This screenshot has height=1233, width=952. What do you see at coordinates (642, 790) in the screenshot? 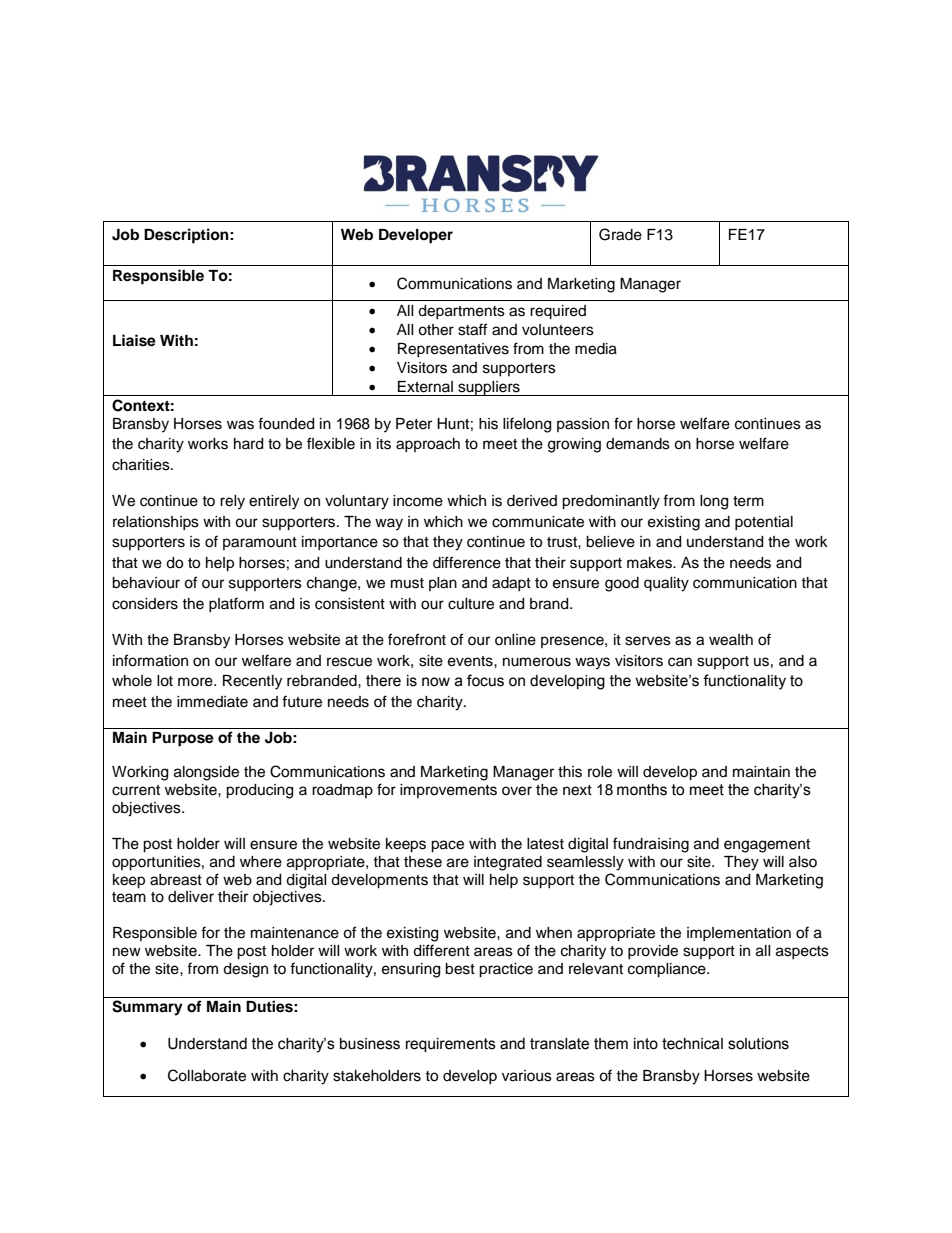
I see `months` at bounding box center [642, 790].
